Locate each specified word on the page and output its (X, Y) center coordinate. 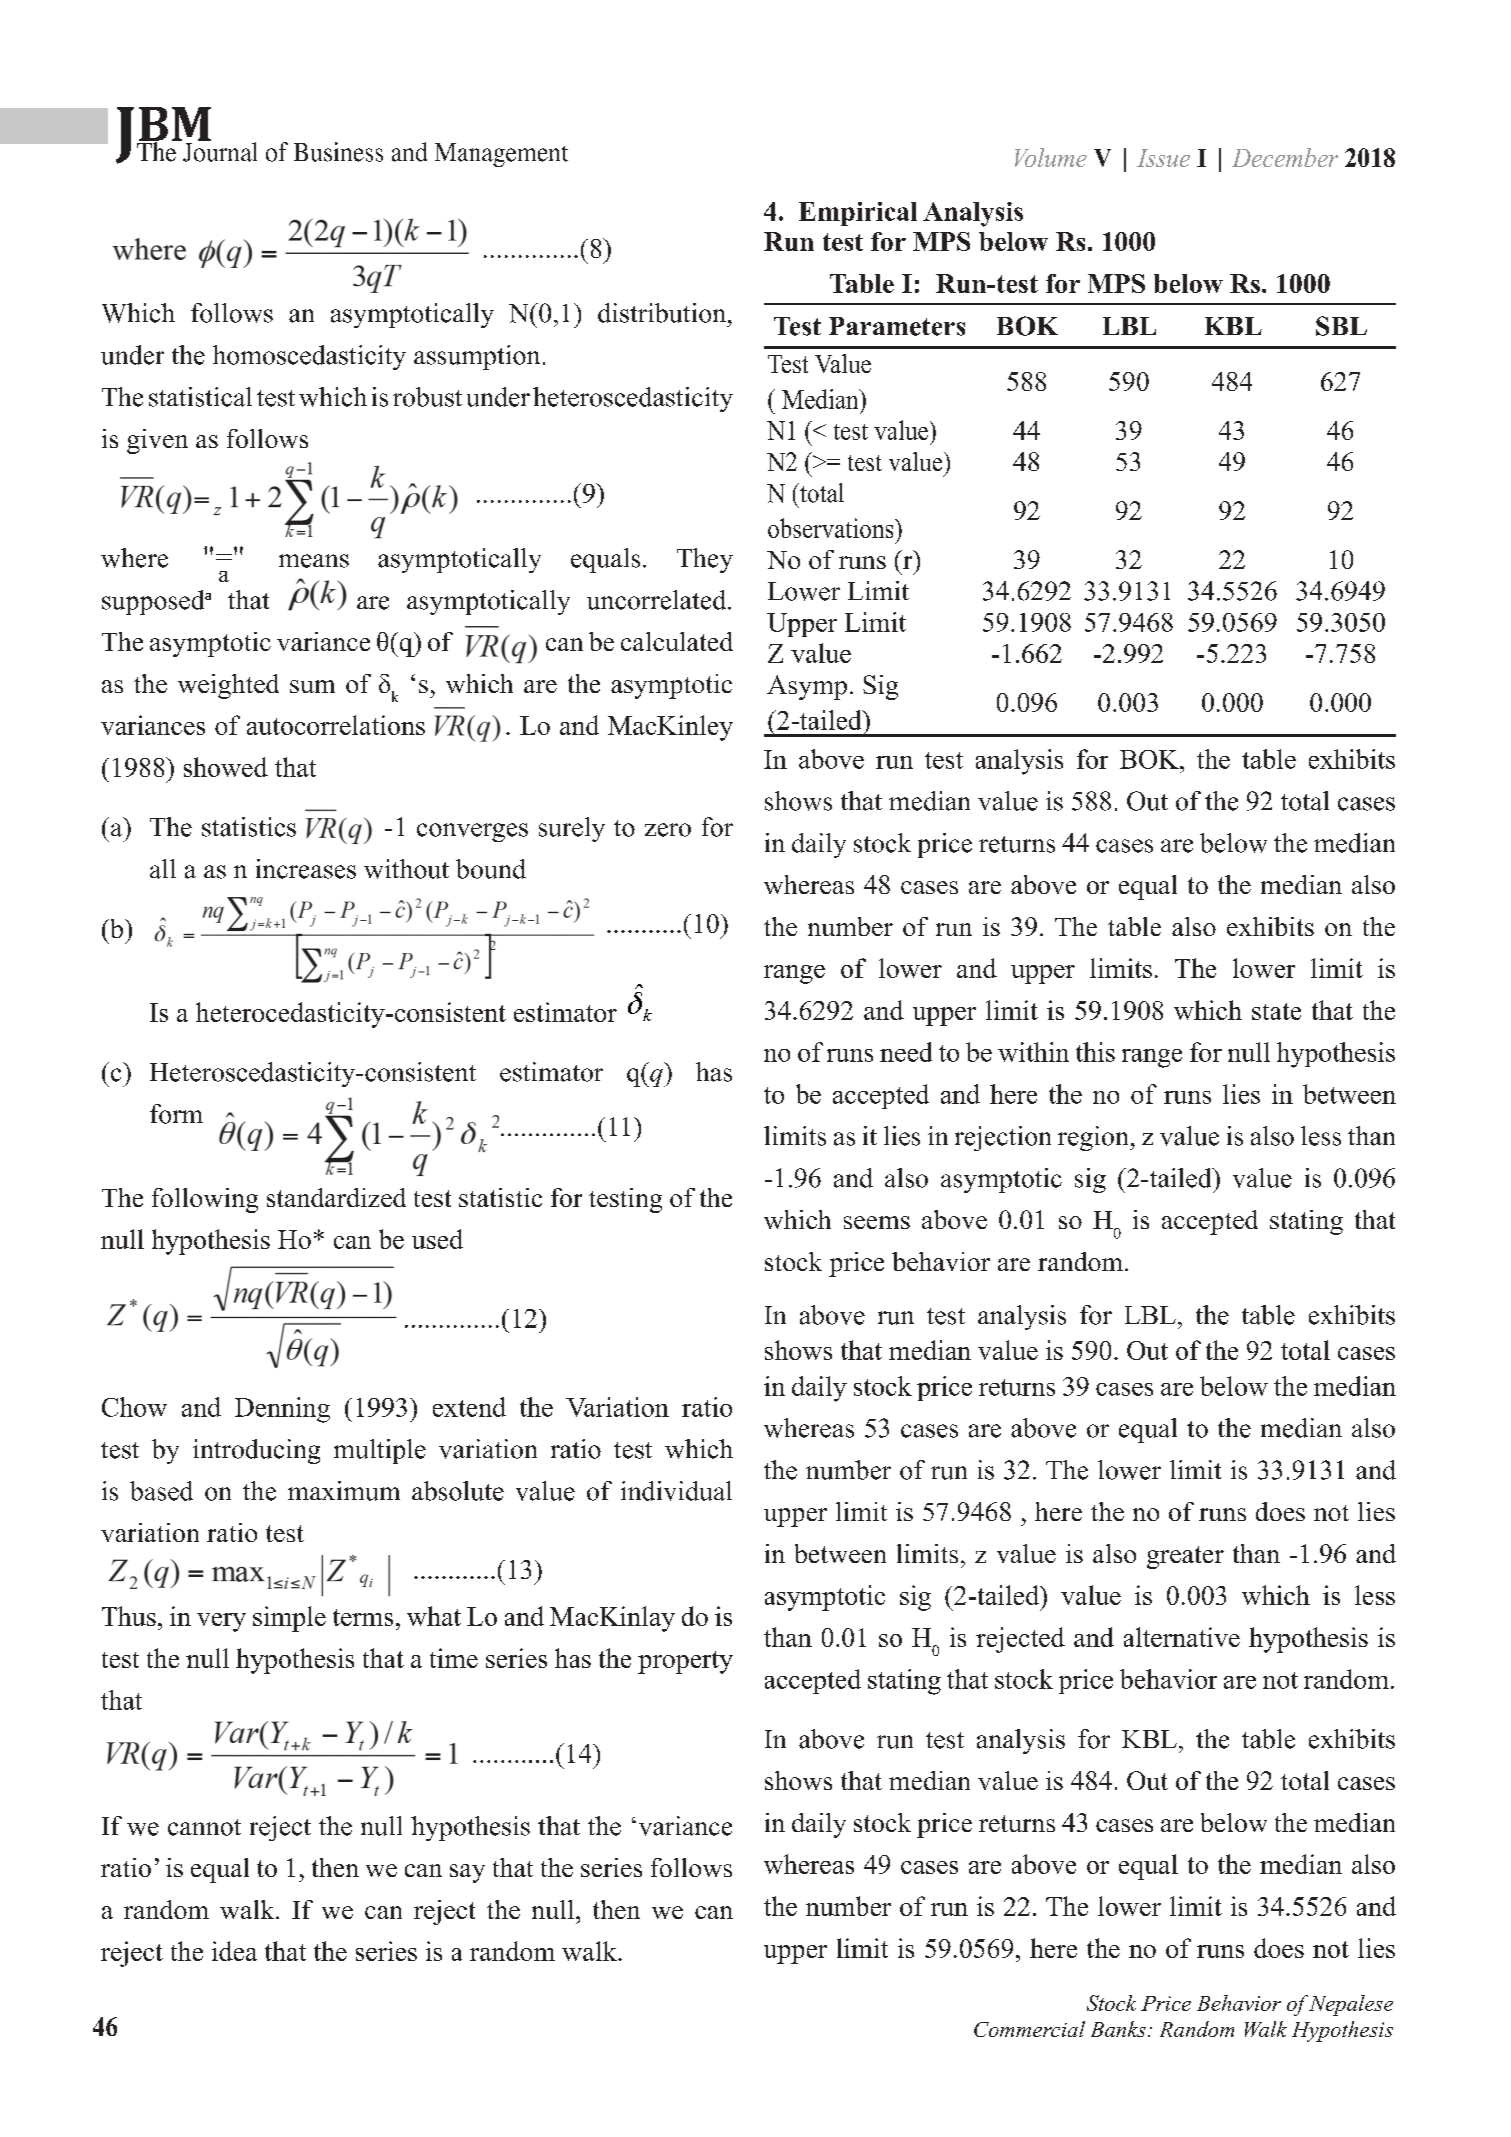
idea (234, 1951)
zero (668, 830)
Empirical (858, 214)
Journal (219, 151)
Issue (1163, 158)
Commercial (1029, 2029)
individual (676, 1491)
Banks (1118, 2029)
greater (1185, 1557)
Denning (282, 1410)
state (1276, 1011)
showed (226, 767)
